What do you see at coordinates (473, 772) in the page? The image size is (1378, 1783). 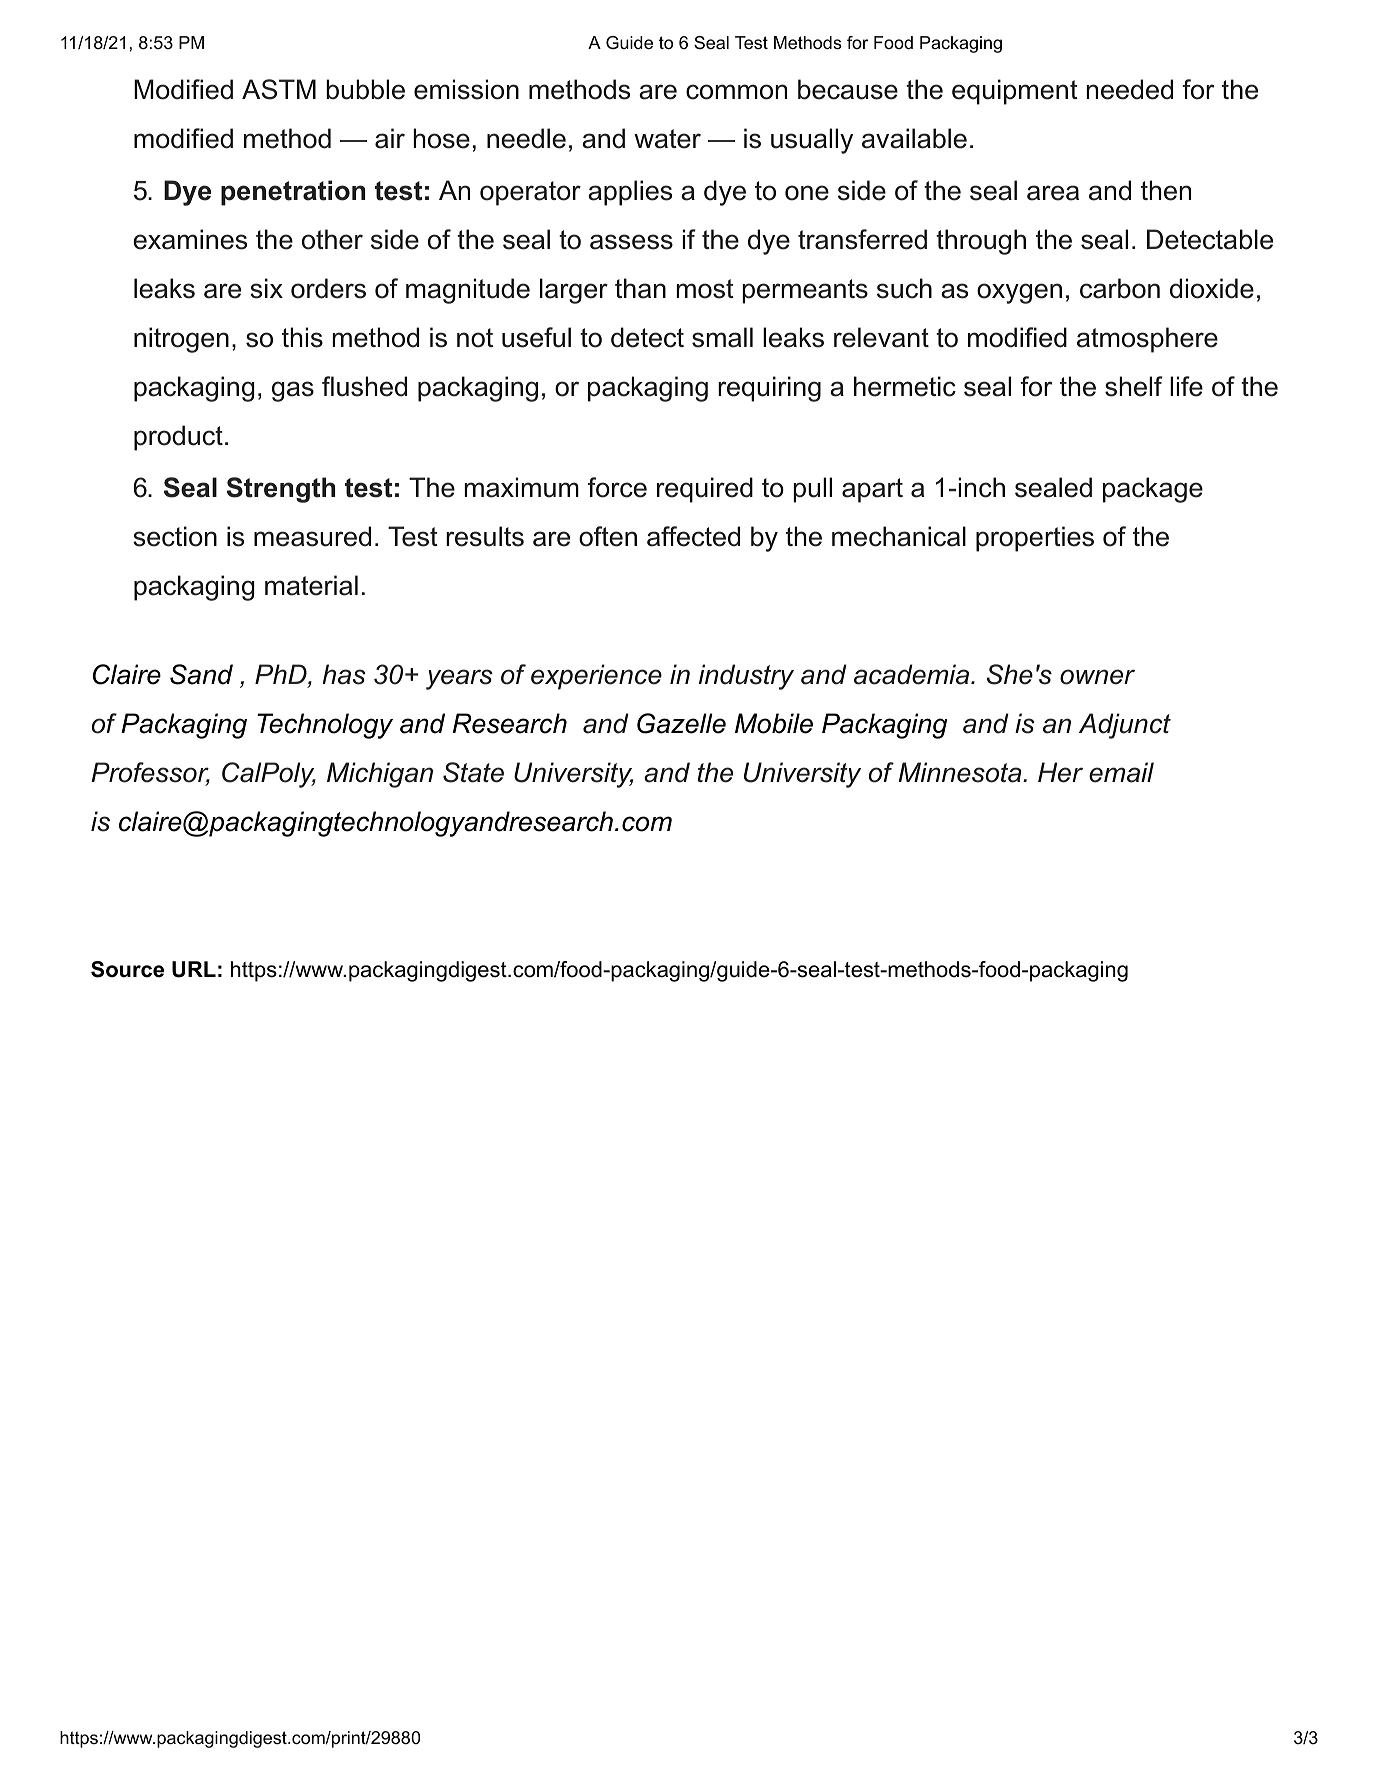 I see `State` at bounding box center [473, 772].
